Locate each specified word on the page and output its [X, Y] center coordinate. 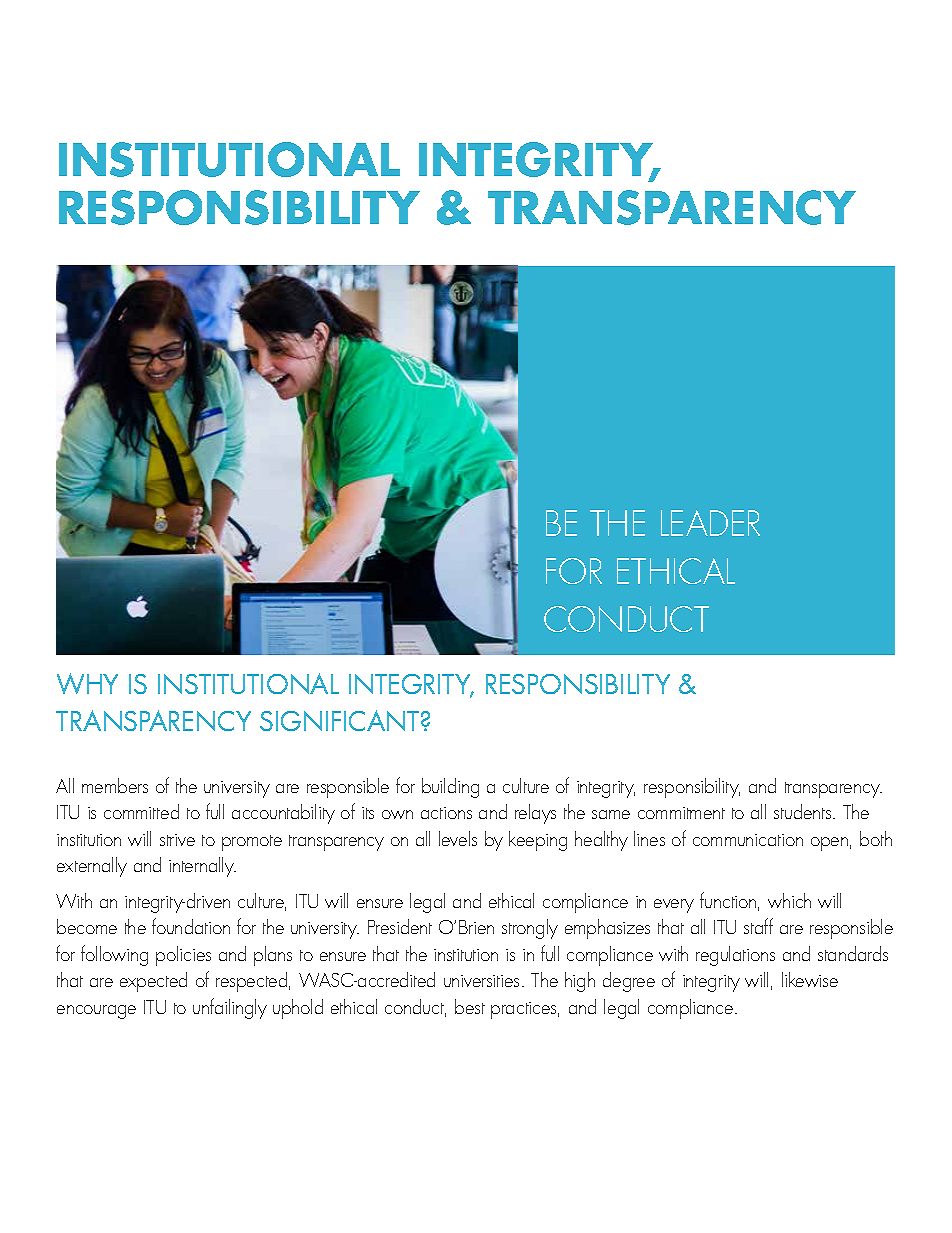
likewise [810, 979]
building [450, 788]
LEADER [710, 523]
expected [153, 982]
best [470, 1006]
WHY [87, 683]
